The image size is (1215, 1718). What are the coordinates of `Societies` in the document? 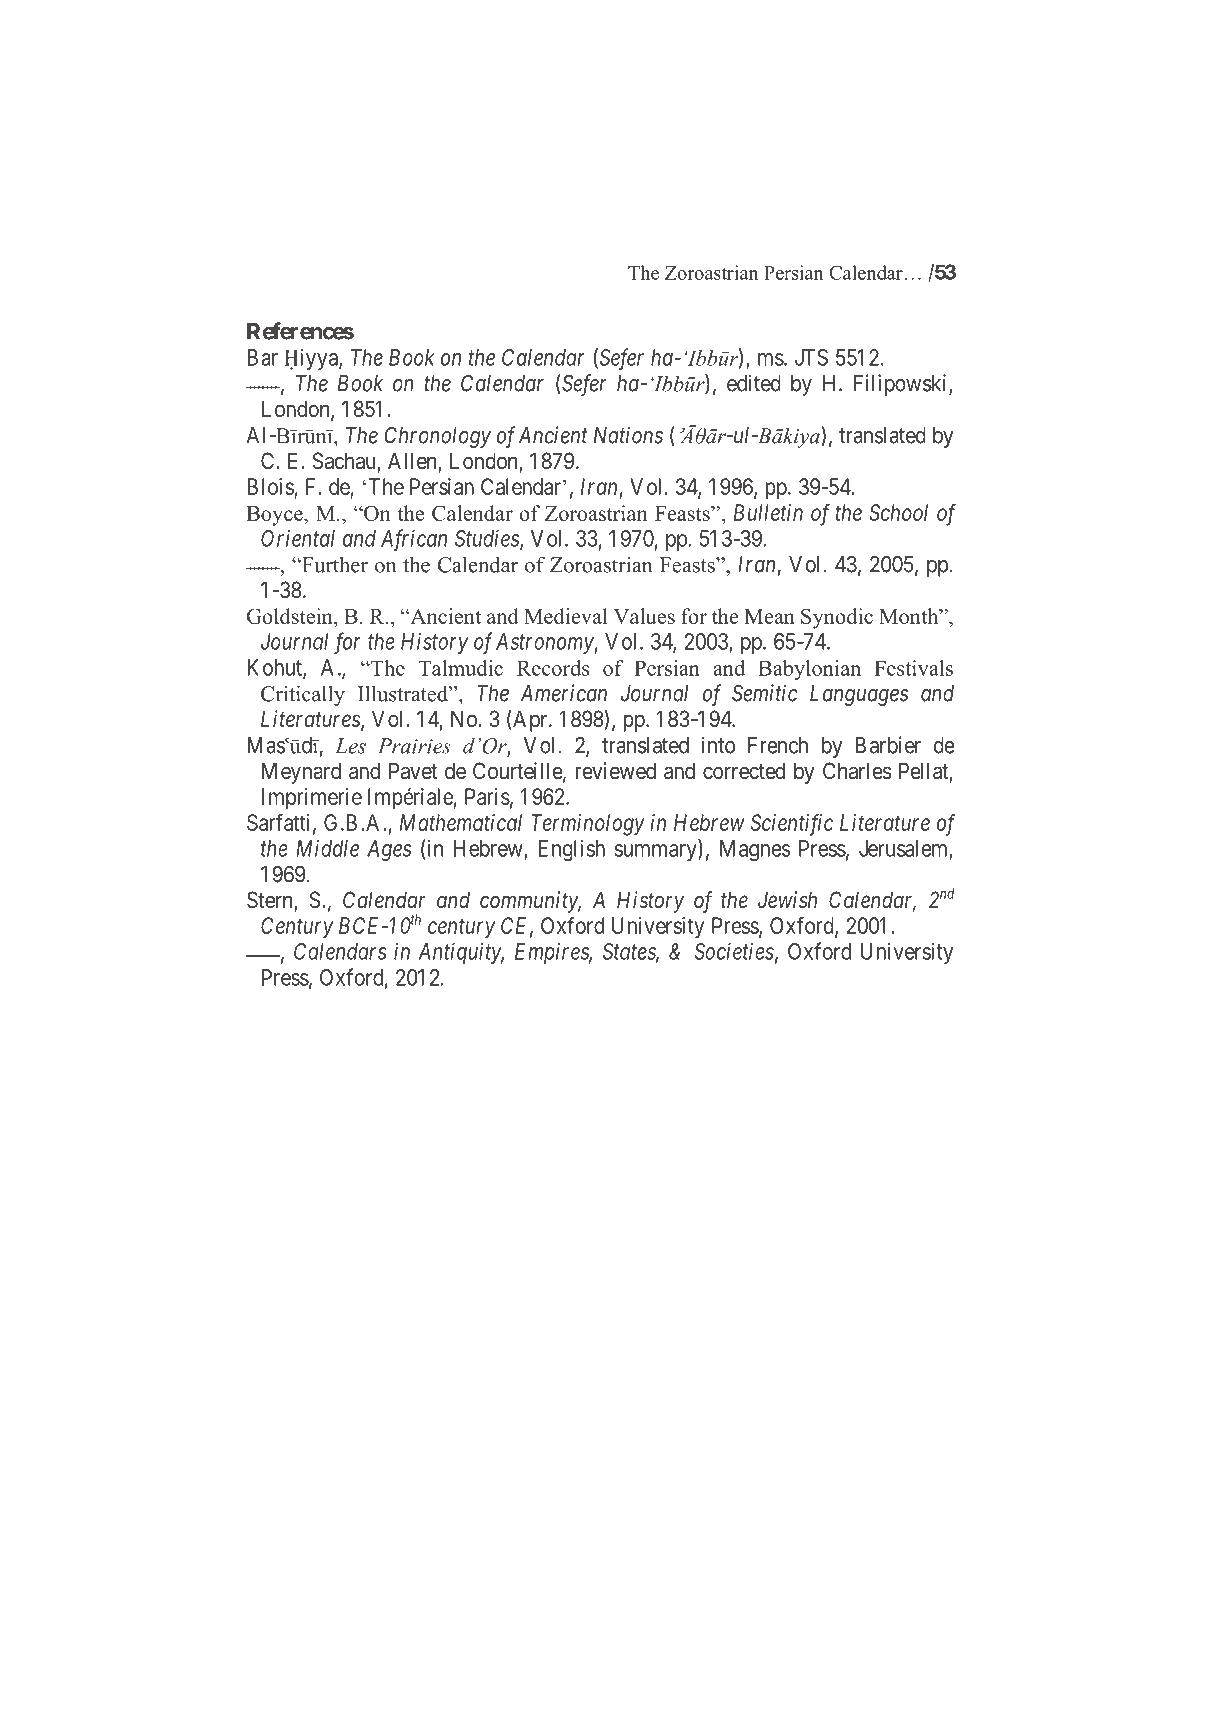 It's located at (734, 951).
